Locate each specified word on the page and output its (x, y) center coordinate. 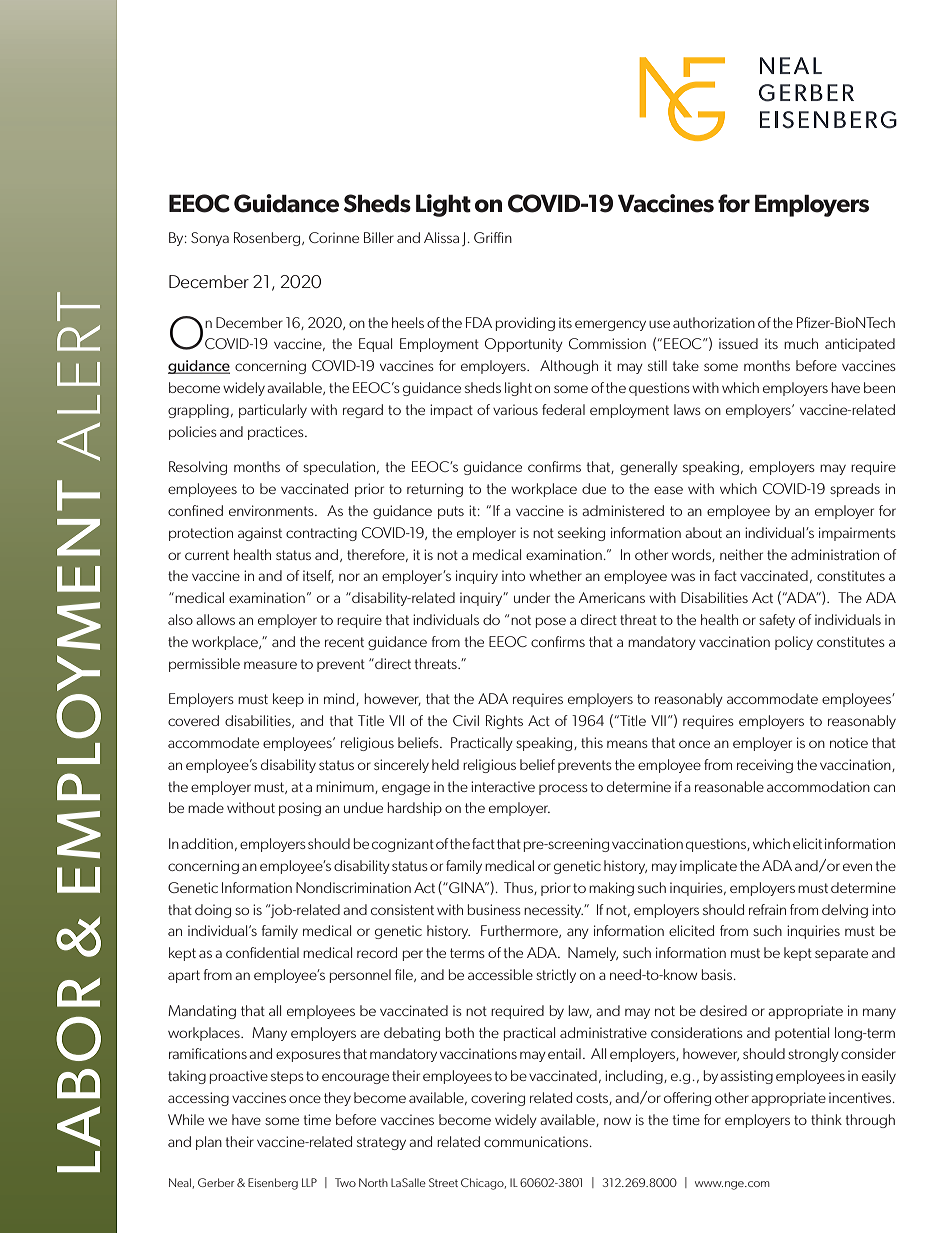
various (515, 409)
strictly (556, 976)
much (801, 343)
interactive (503, 786)
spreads (855, 490)
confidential (262, 952)
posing (300, 809)
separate (841, 954)
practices (277, 433)
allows (215, 619)
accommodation (818, 786)
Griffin (493, 237)
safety (777, 621)
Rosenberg (268, 239)
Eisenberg (273, 1184)
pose (551, 622)
